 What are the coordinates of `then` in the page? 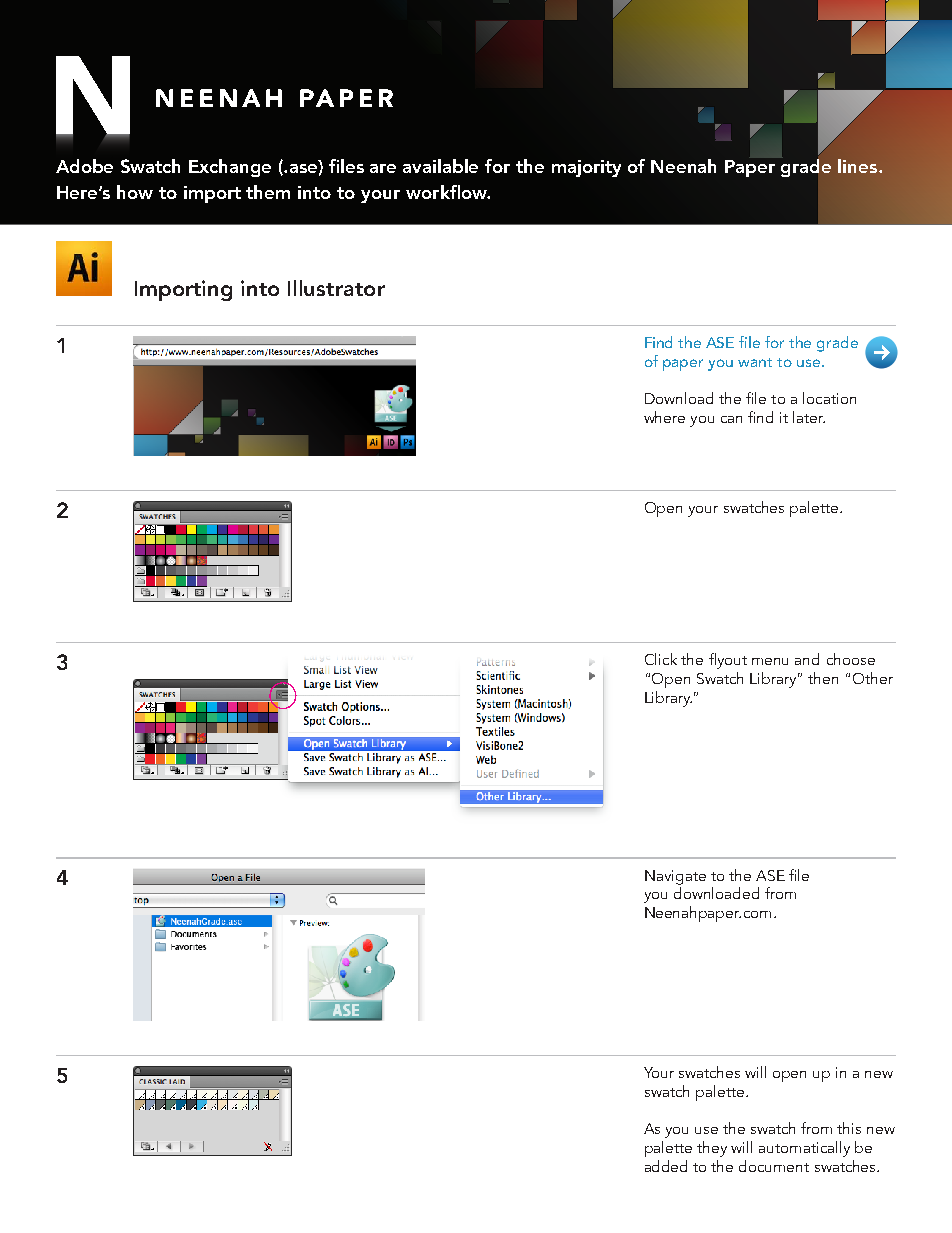 It's located at (823, 678).
